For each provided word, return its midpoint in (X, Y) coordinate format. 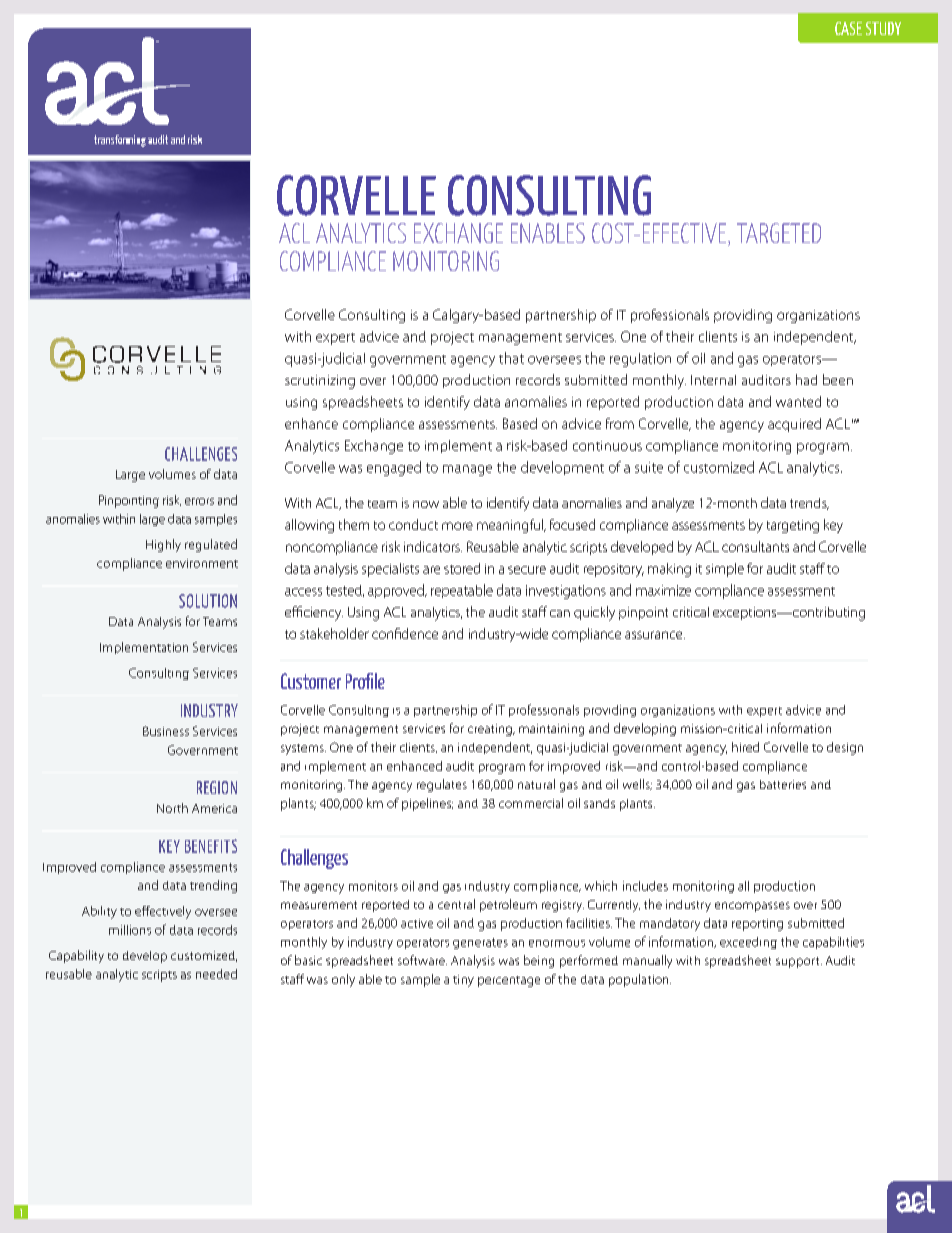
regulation (640, 360)
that (511, 358)
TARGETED (779, 233)
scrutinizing (320, 382)
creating (491, 730)
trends (809, 504)
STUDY (883, 28)
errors (199, 501)
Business (166, 731)
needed (216, 974)
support (799, 962)
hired (745, 747)
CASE (848, 28)
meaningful (511, 526)
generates (480, 943)
